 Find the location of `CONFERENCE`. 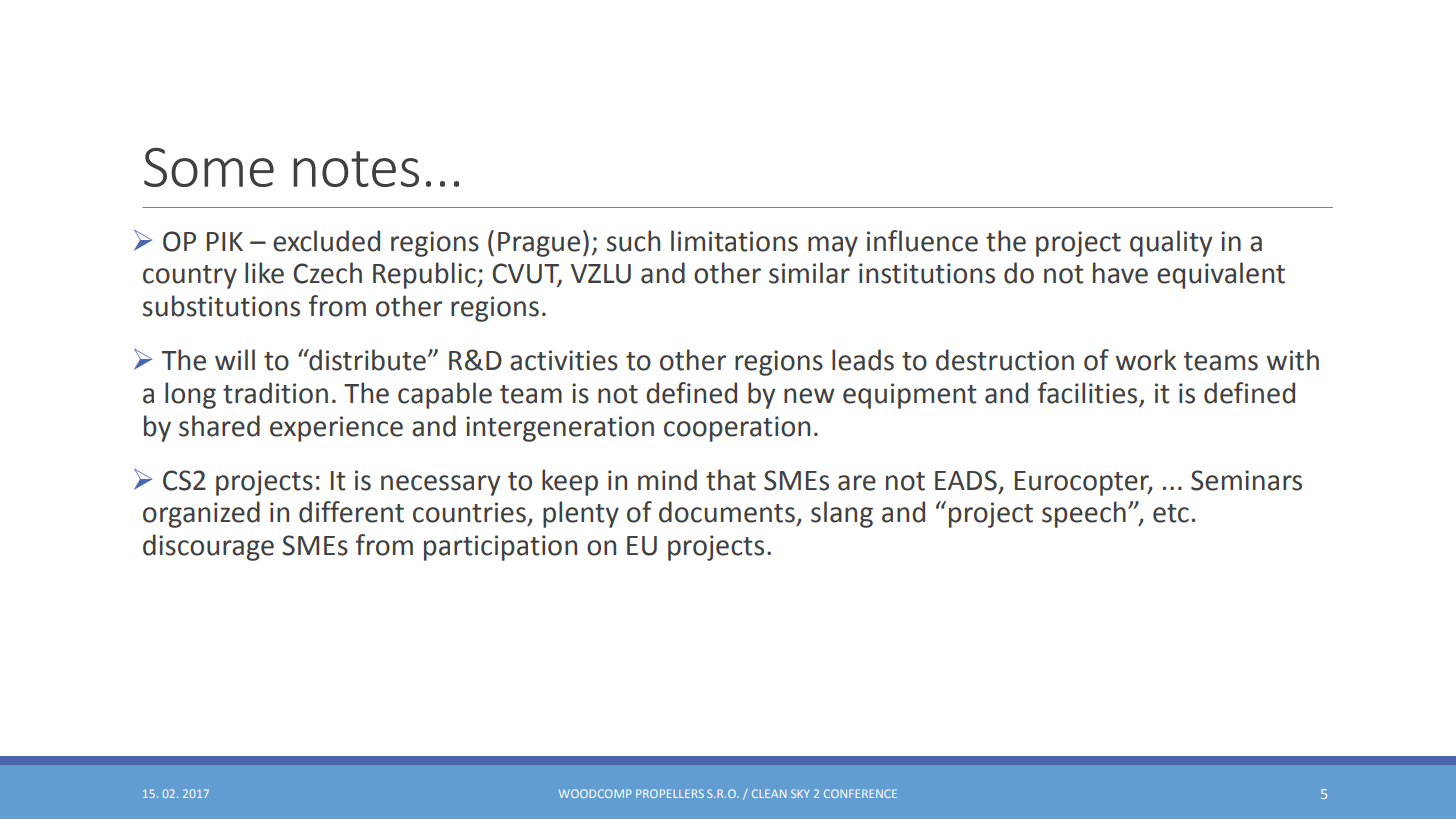

CONFERENCE is located at coordinates (860, 793).
